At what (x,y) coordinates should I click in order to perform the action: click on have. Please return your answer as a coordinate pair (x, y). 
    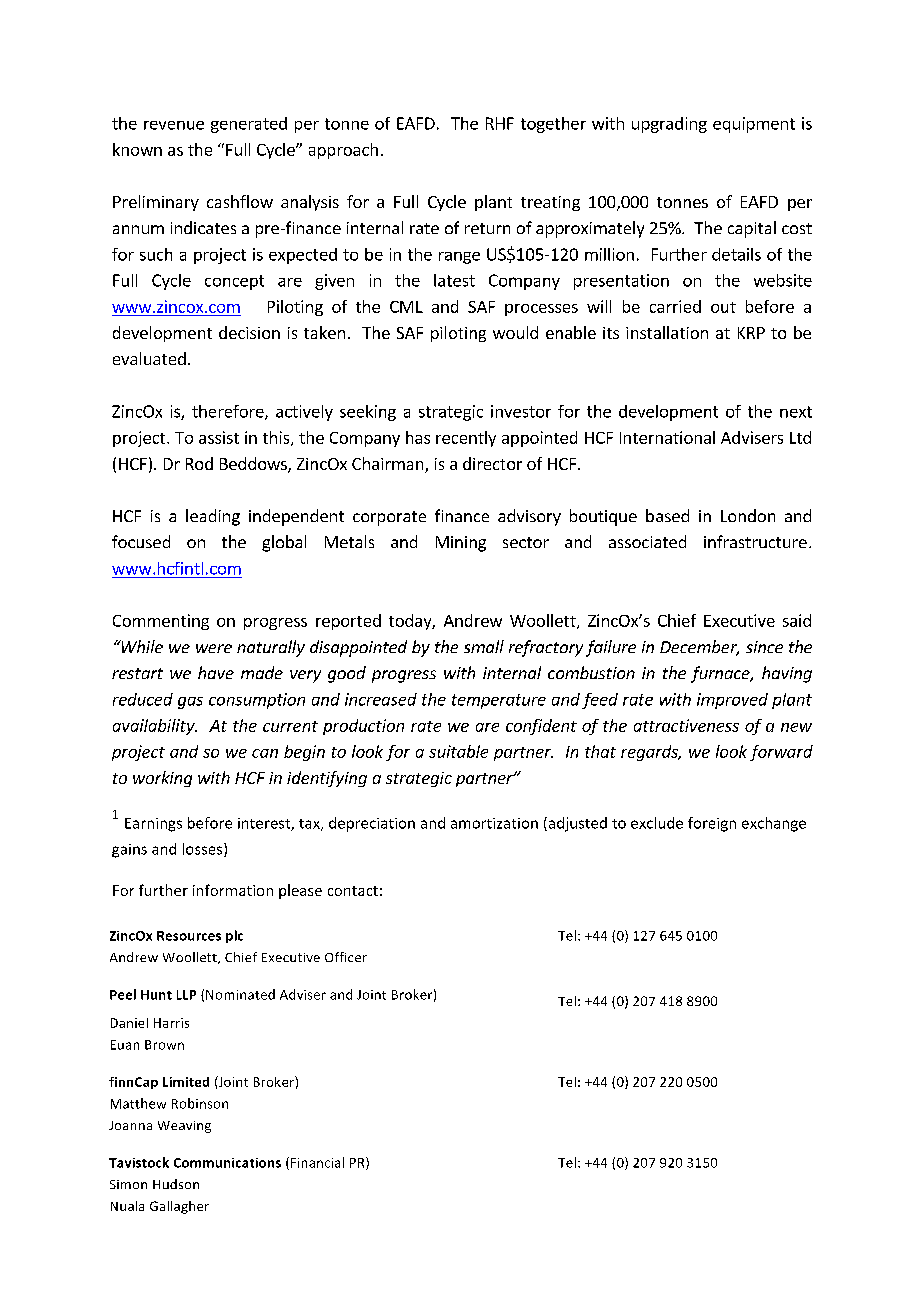
    Looking at the image, I should click on (216, 672).
